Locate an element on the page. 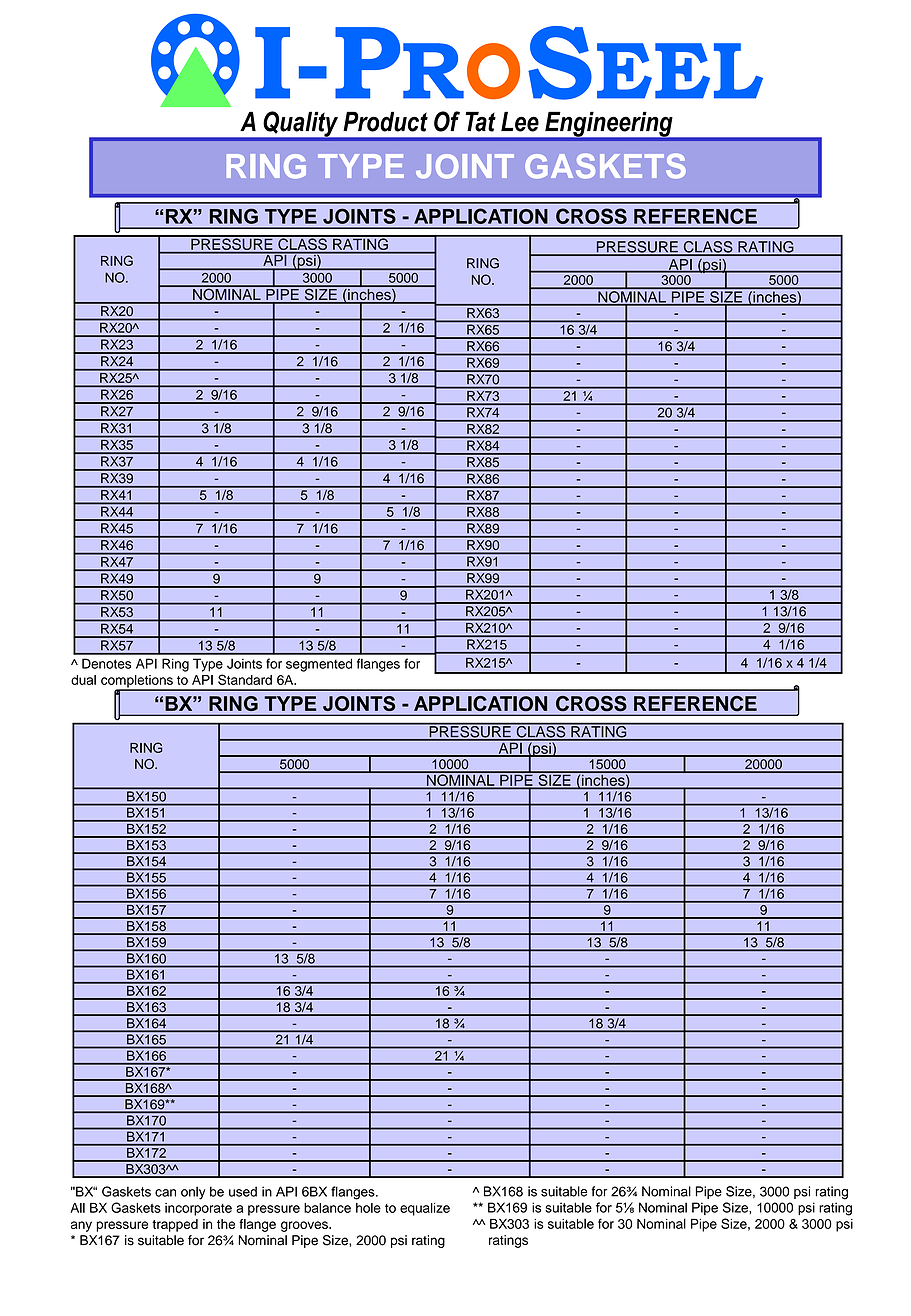  Lee is located at coordinates (520, 121).
